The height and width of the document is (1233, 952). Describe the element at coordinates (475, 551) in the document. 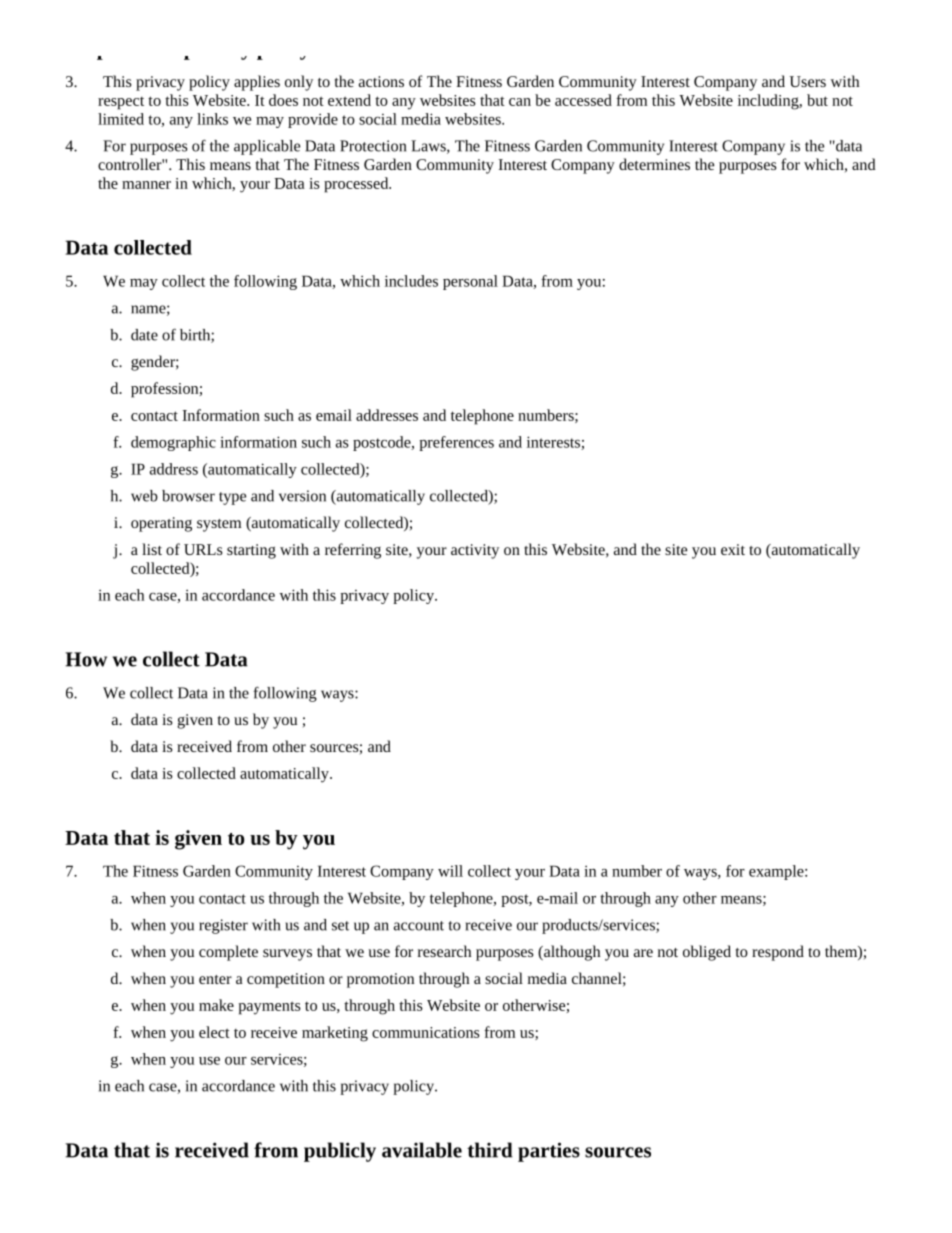

I see `activity` at that location.
